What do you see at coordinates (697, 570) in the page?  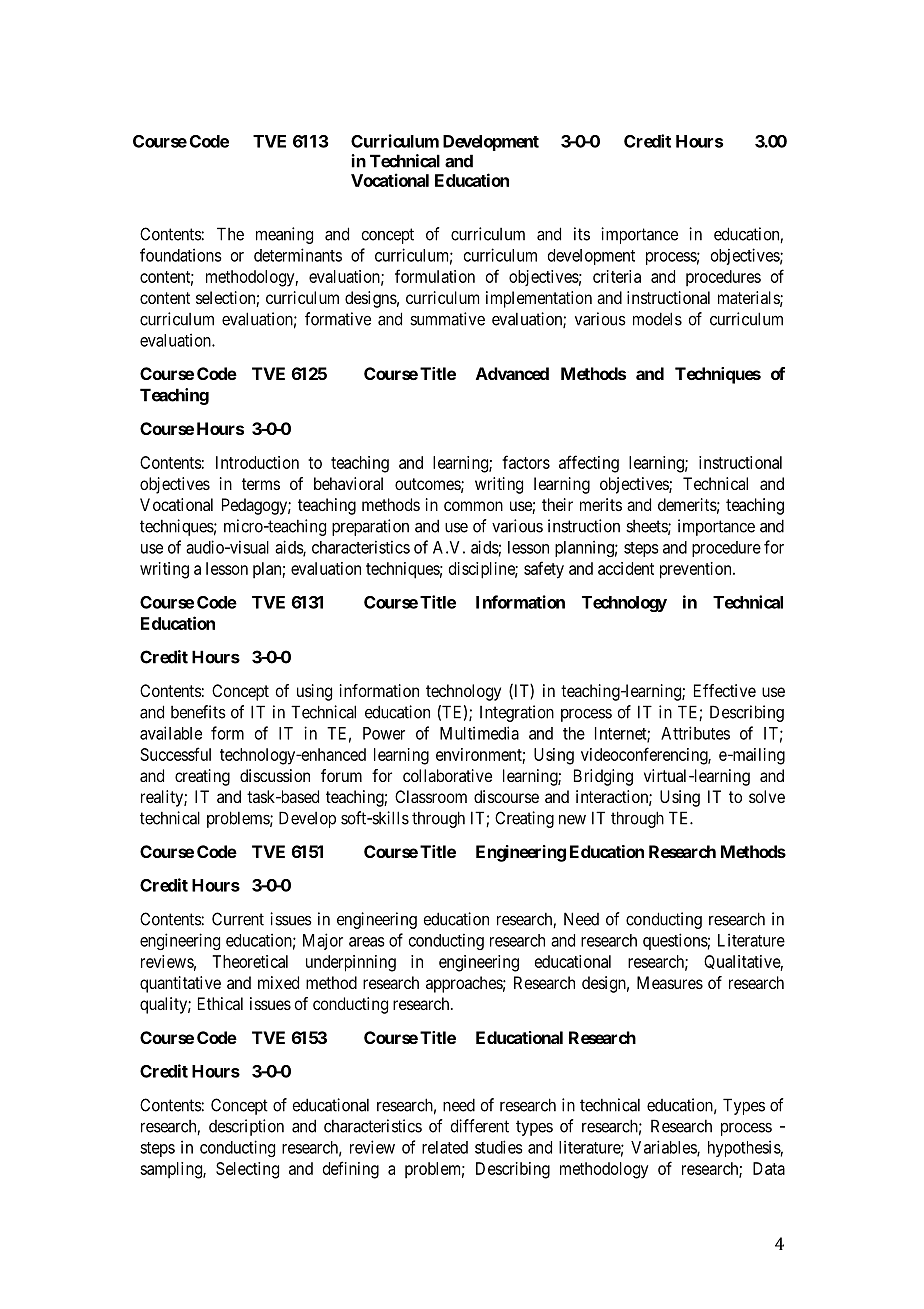 I see `prevention` at bounding box center [697, 570].
